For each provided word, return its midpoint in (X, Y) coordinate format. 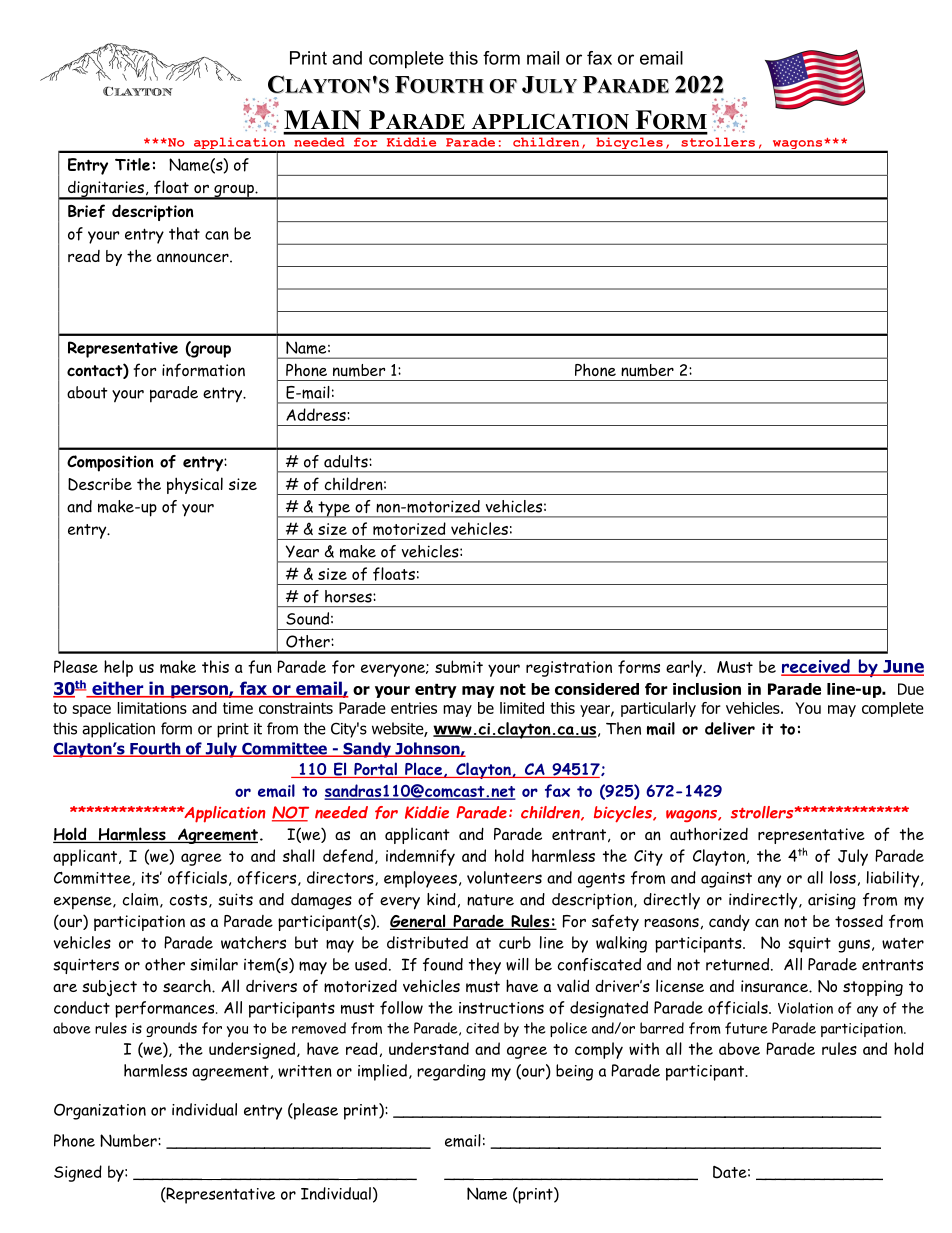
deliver (730, 728)
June (902, 667)
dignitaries (106, 190)
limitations (152, 708)
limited (522, 708)
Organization (100, 1112)
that (184, 233)
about (87, 392)
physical (195, 485)
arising (832, 901)
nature (490, 900)
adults (347, 461)
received (816, 667)
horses (349, 596)
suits (235, 899)
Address (317, 414)
